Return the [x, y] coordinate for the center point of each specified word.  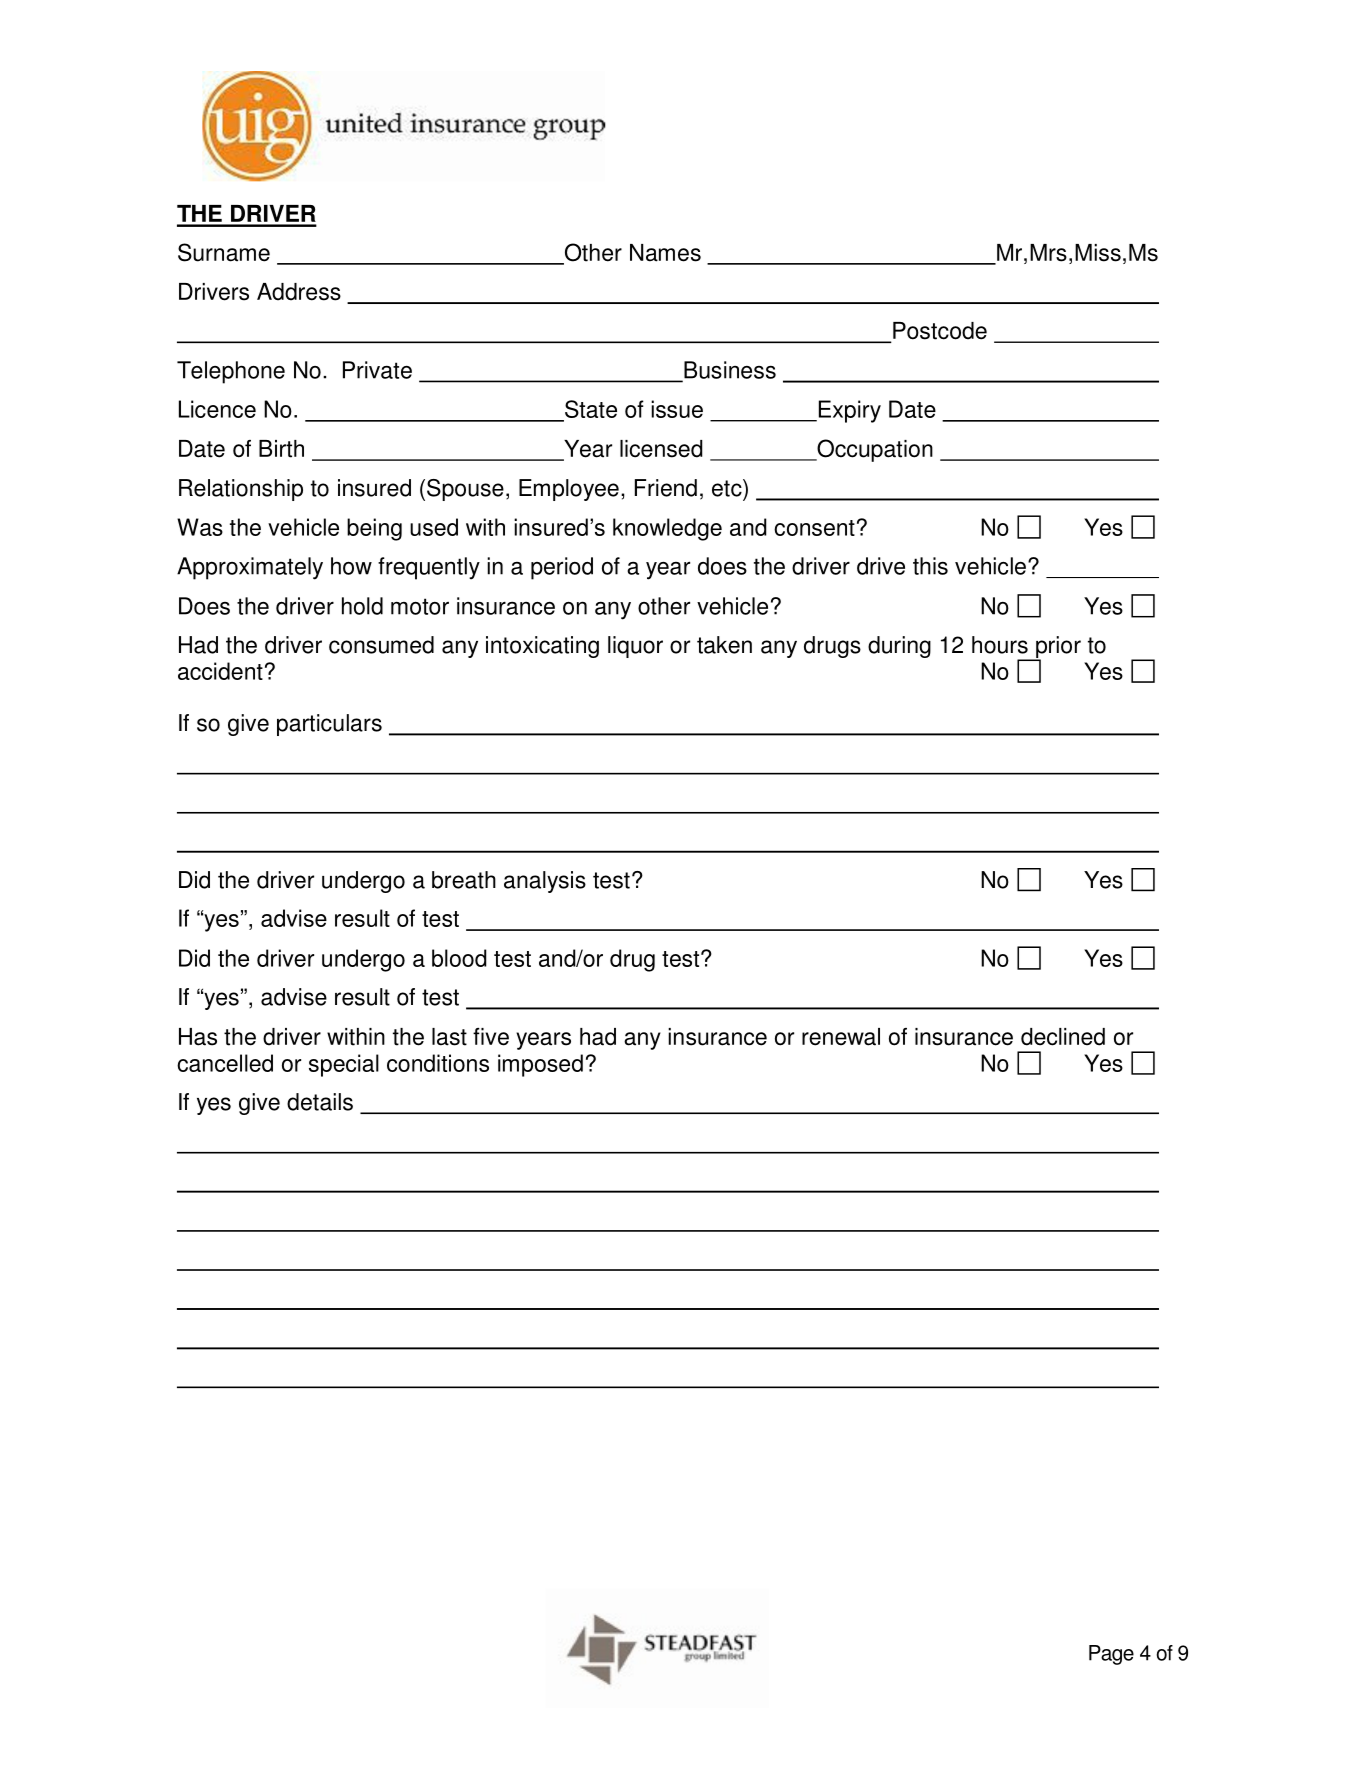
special [344, 1065]
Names [665, 253]
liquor [635, 647]
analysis [545, 882]
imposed [540, 1065]
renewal [841, 1037]
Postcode [940, 331]
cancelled [225, 1063]
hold [362, 606]
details [320, 1102]
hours [1000, 645]
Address [299, 292]
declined [1063, 1037]
